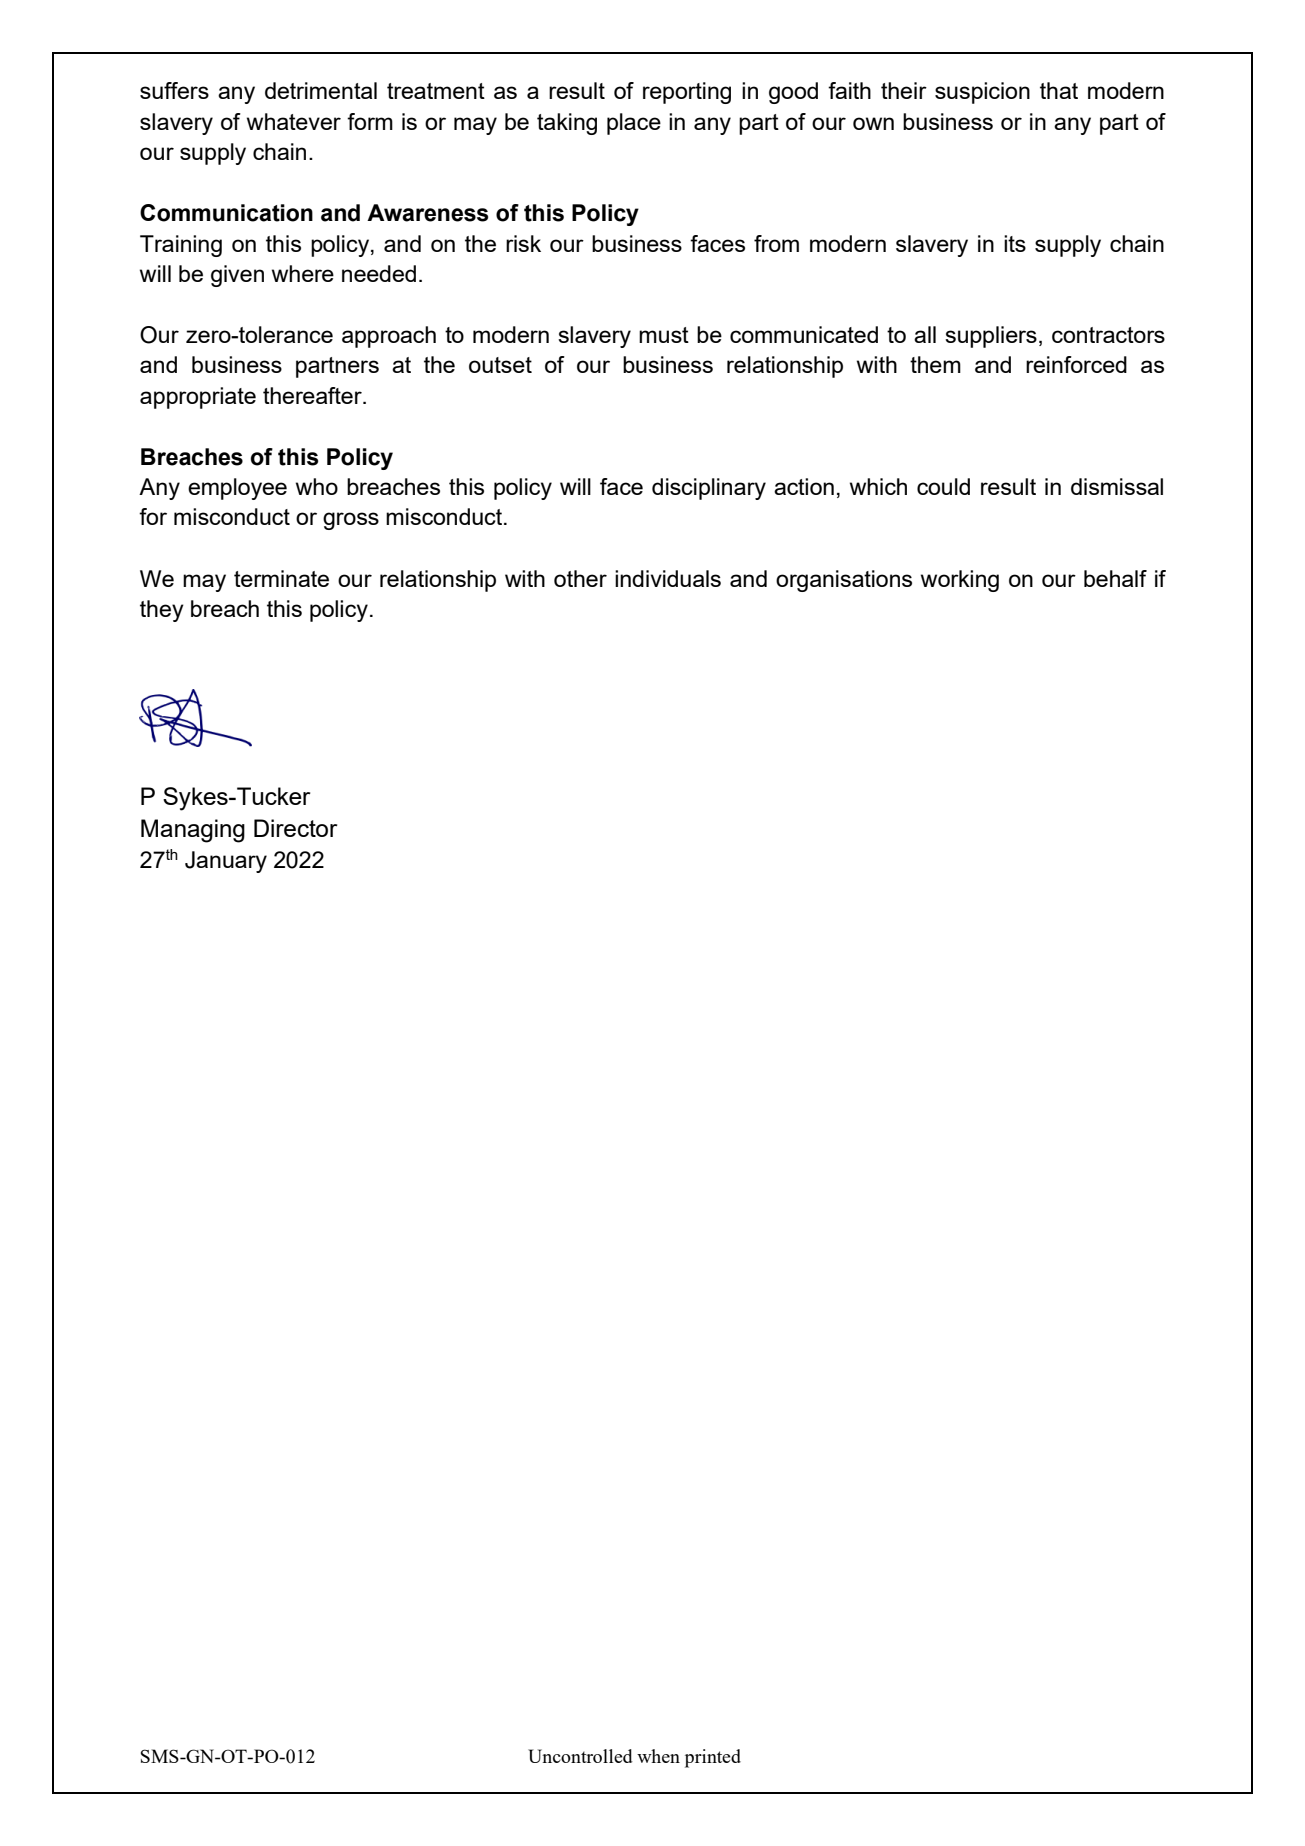 Image resolution: width=1305 pixels, height=1846 pixels. What do you see at coordinates (960, 581) in the document?
I see `working` at bounding box center [960, 581].
